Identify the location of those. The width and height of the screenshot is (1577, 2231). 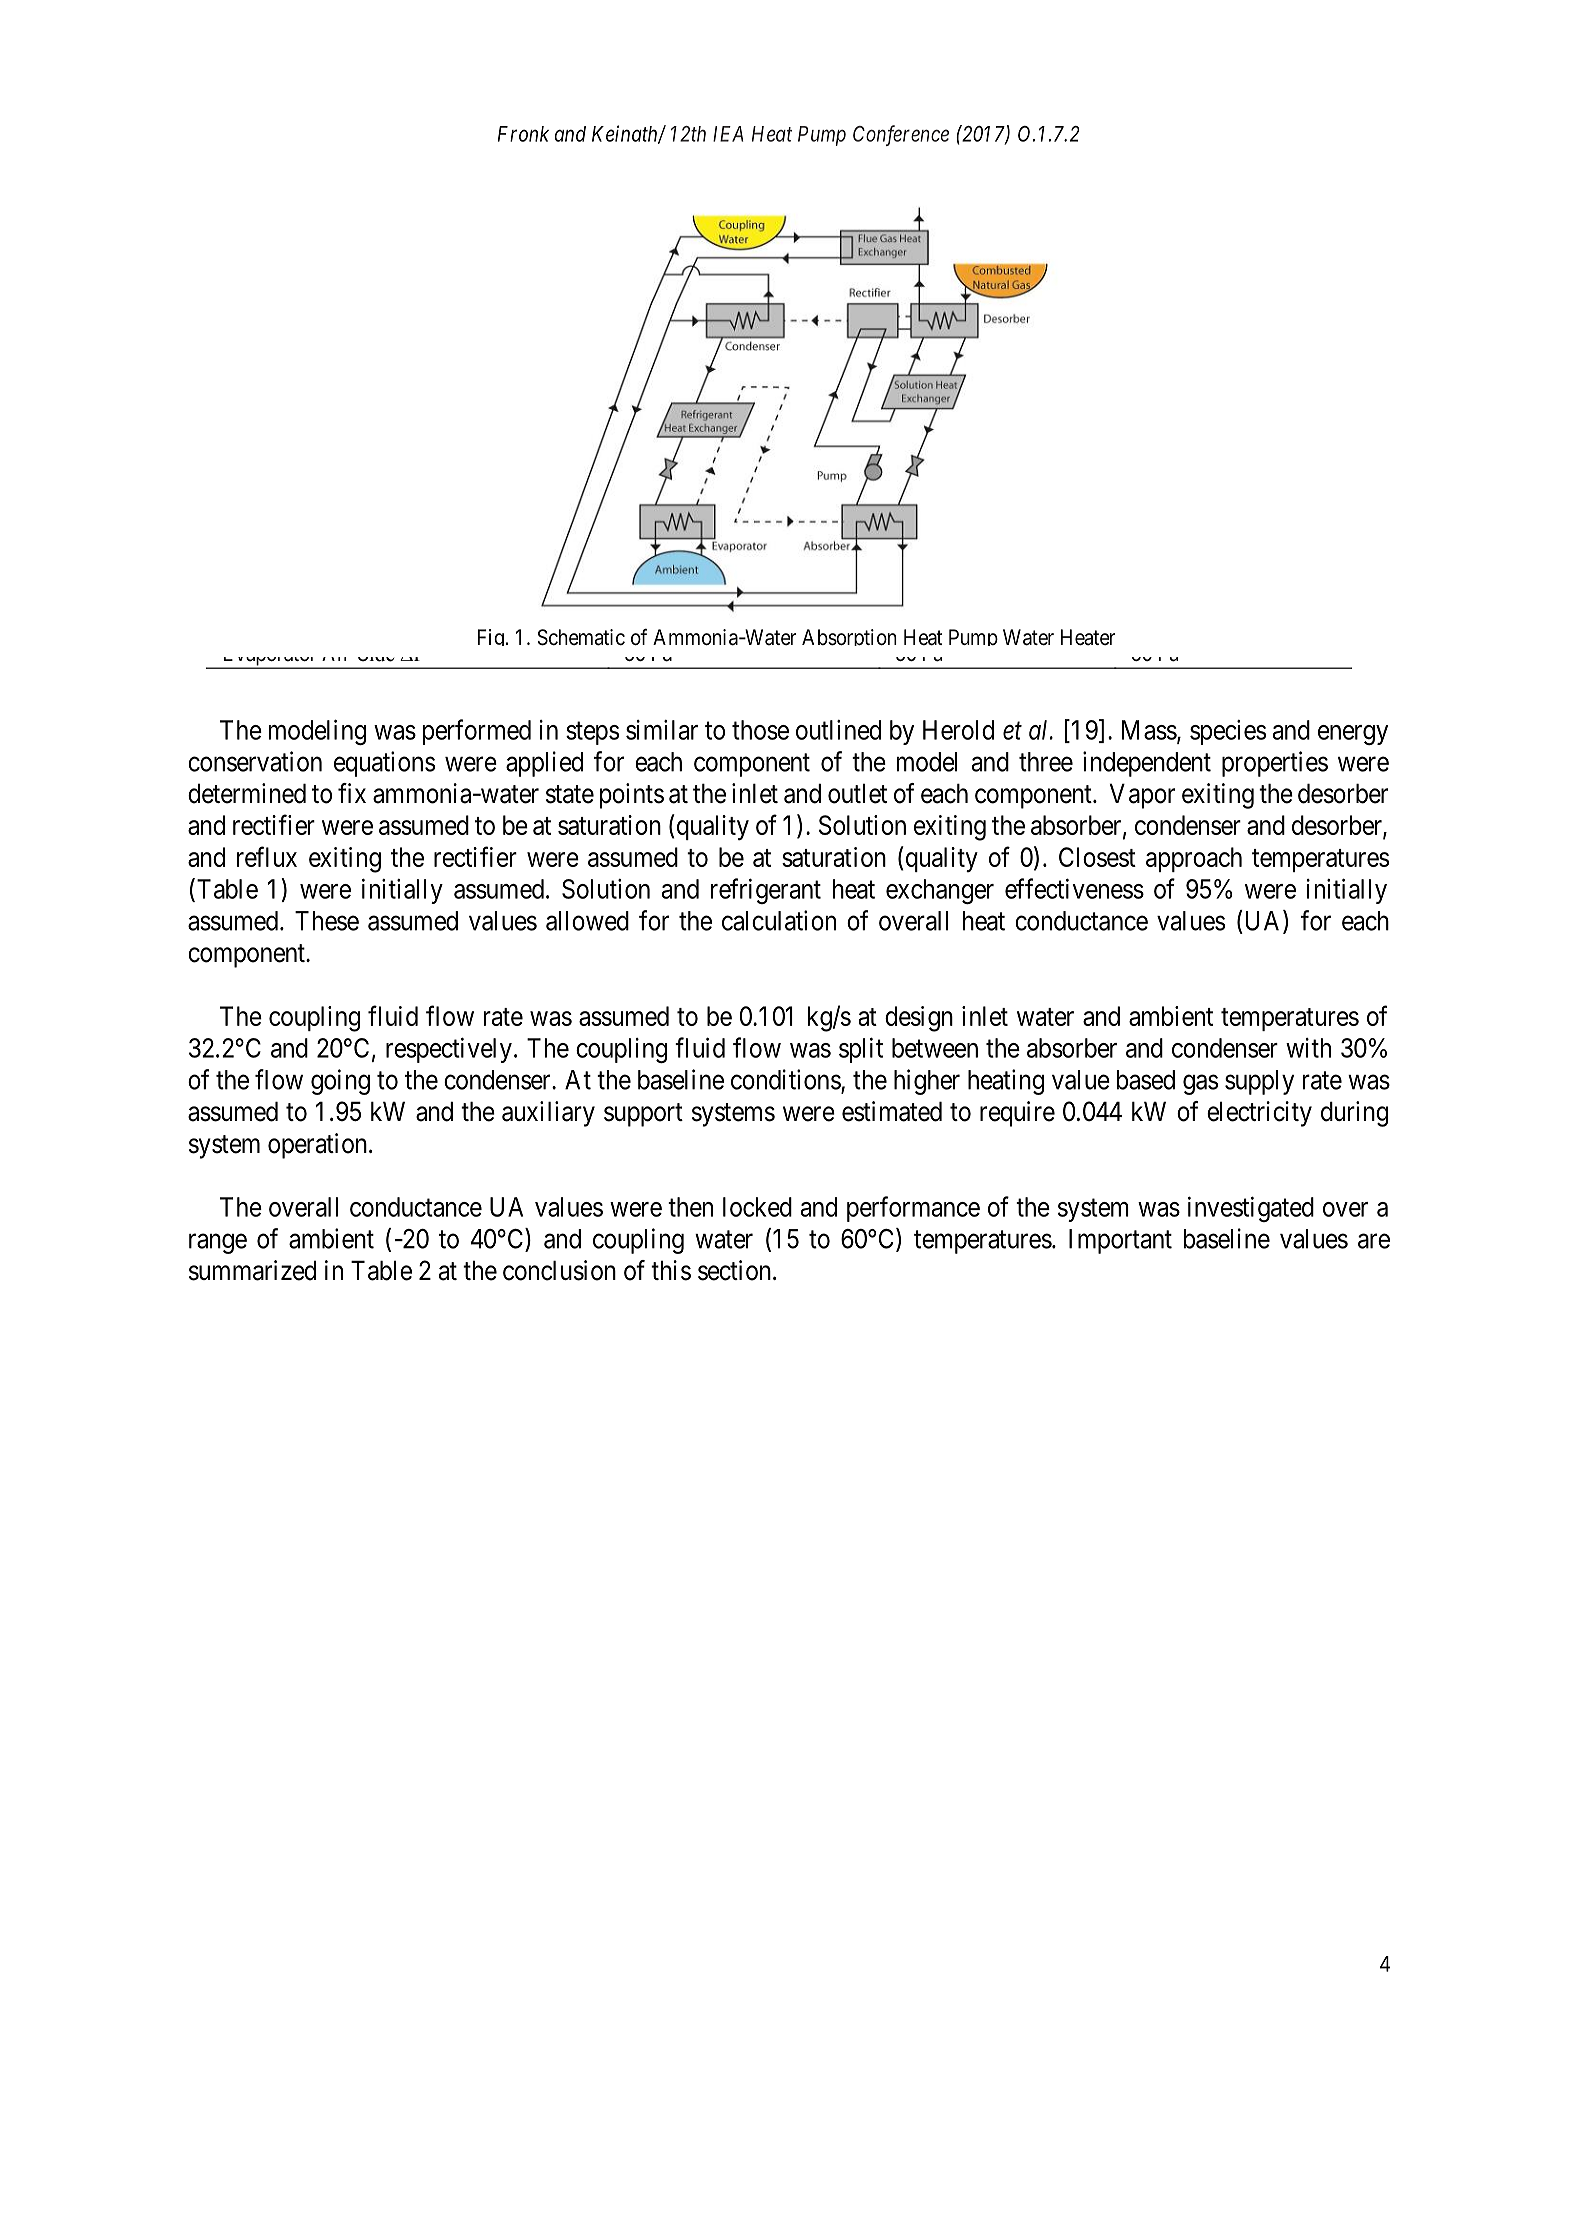
(760, 730).
